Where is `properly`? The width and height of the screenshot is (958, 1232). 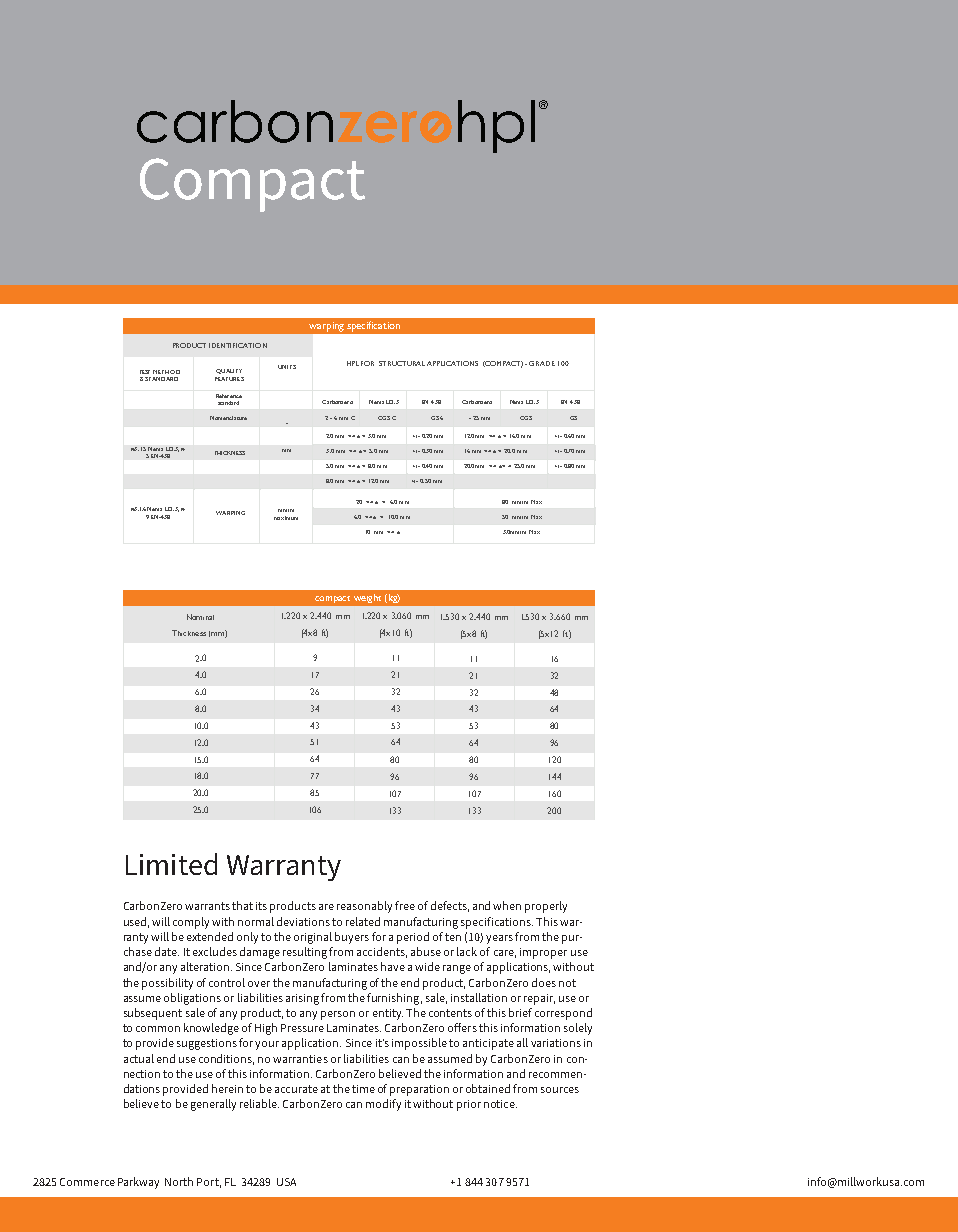 properly is located at coordinates (546, 907).
